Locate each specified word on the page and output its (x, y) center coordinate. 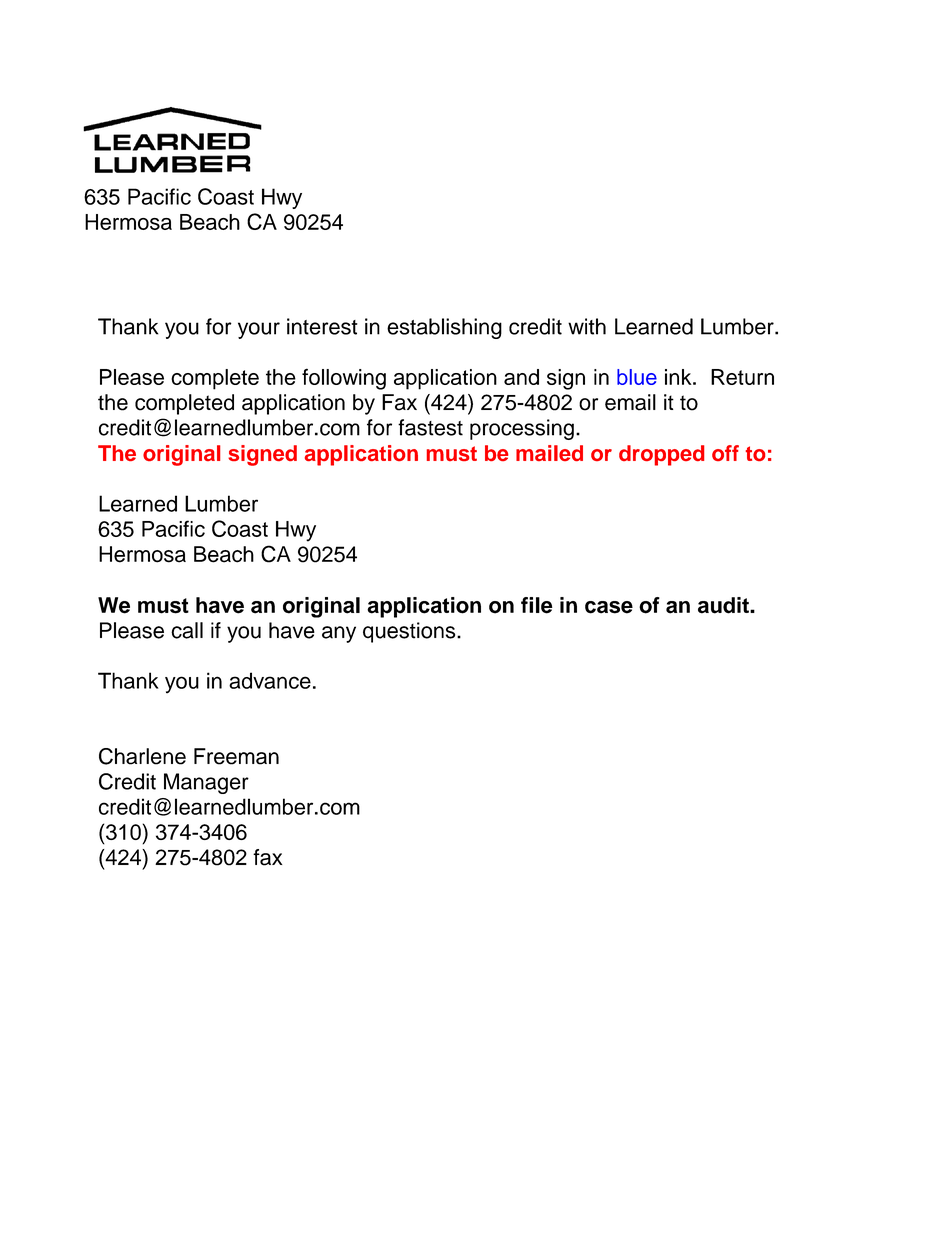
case (609, 607)
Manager (206, 783)
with (587, 326)
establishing (444, 328)
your (259, 330)
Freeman (236, 756)
